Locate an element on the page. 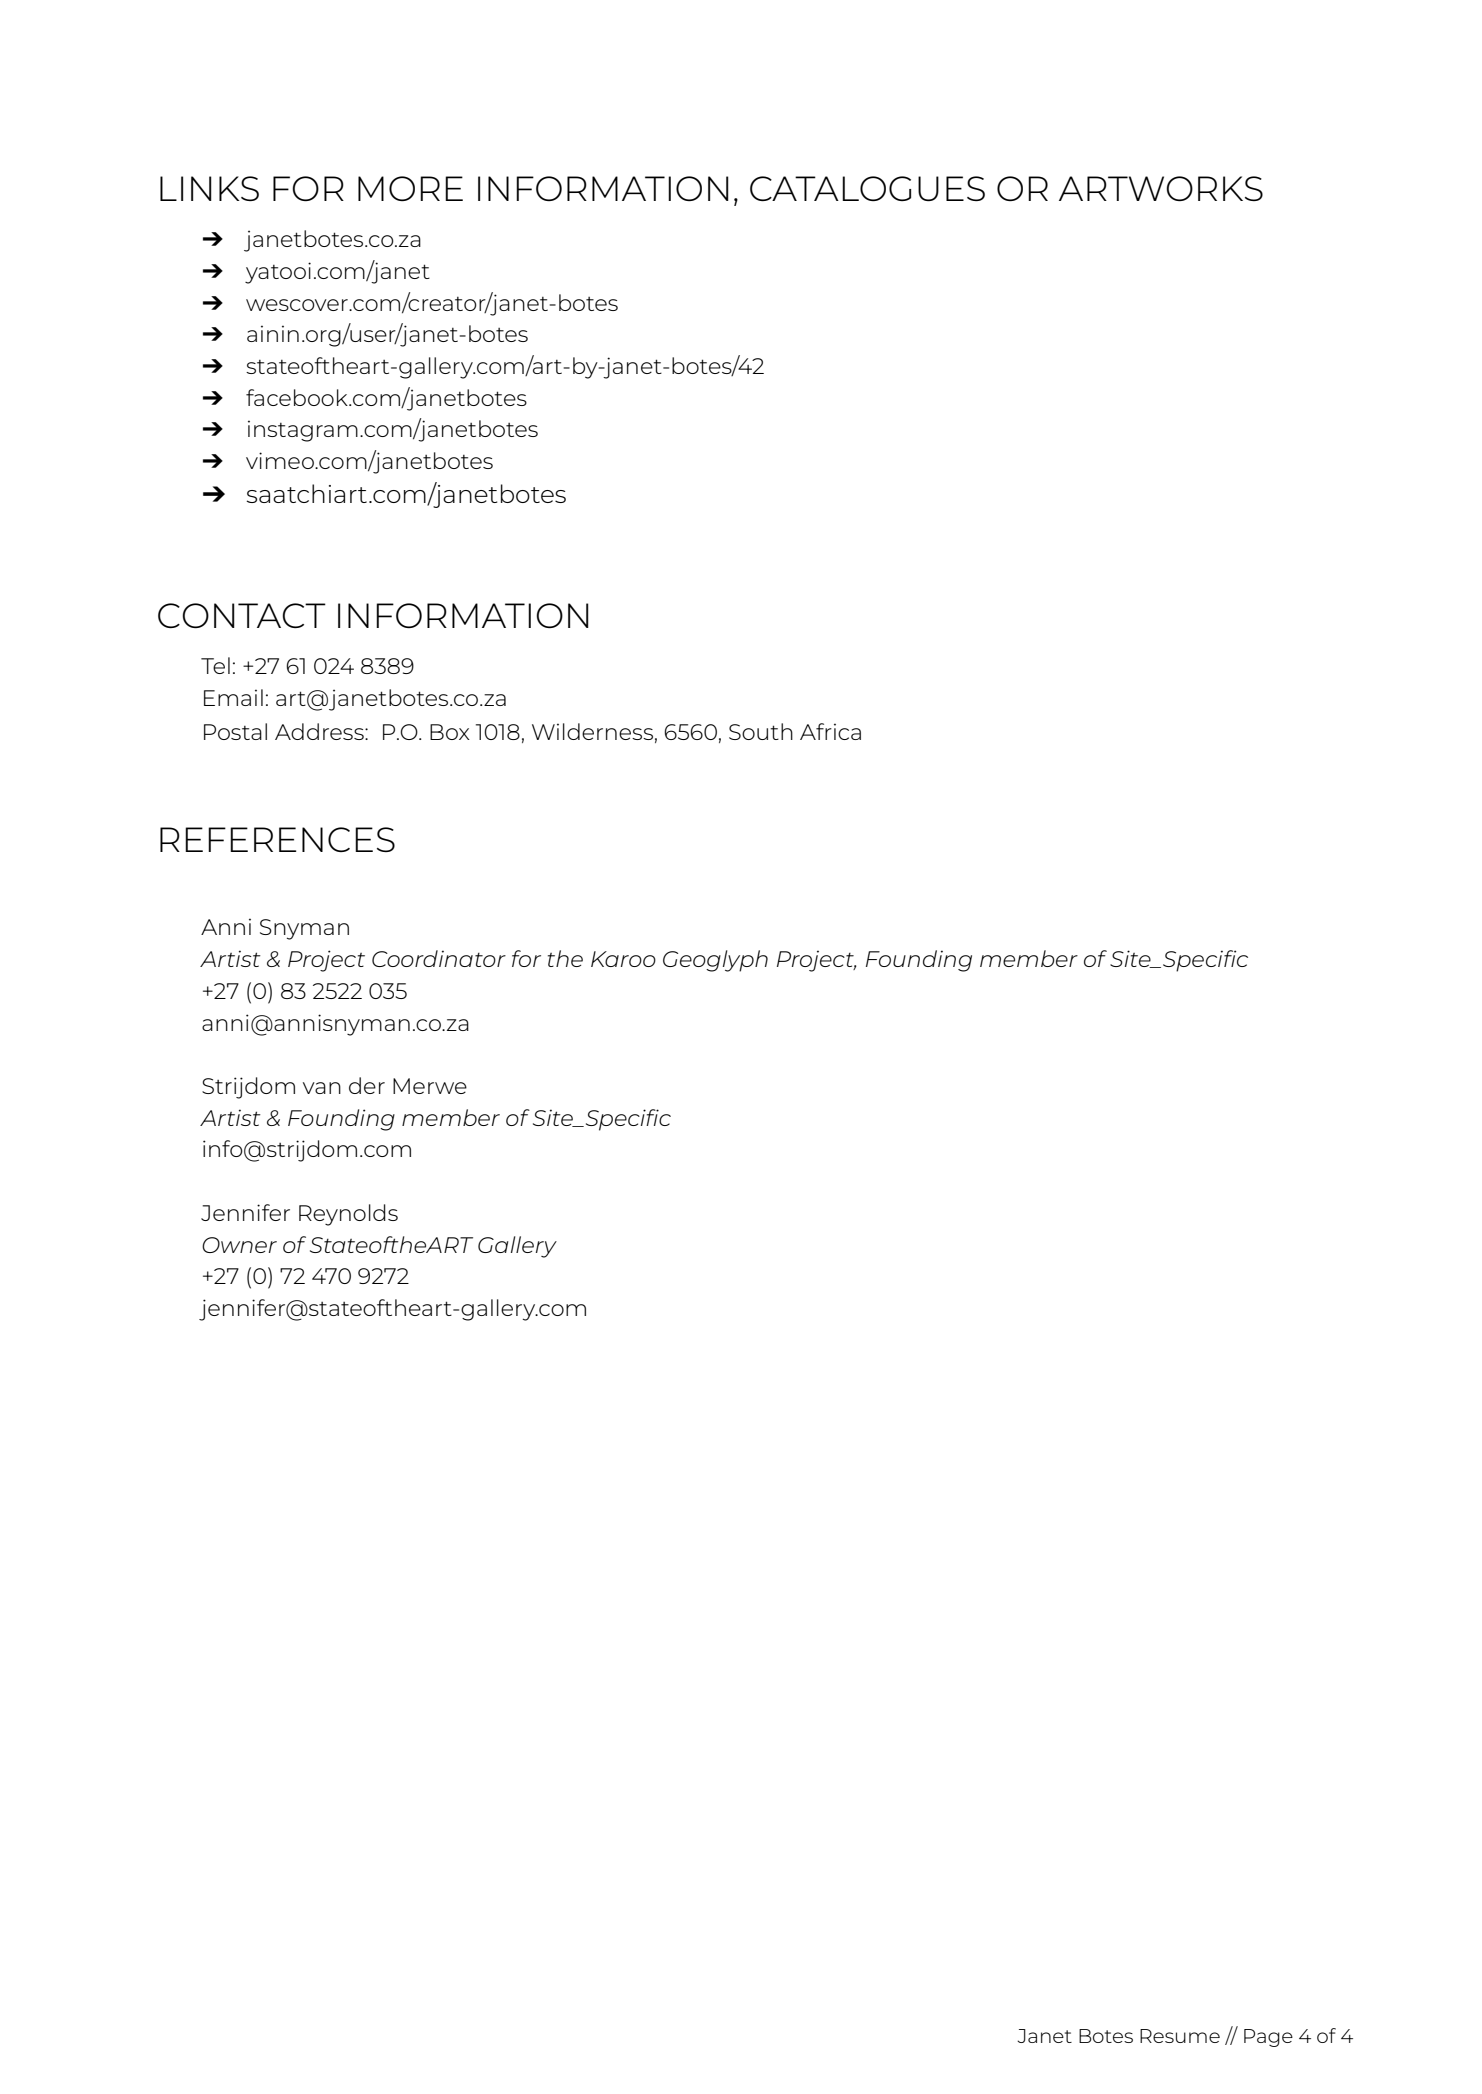 This image has width=1482, height=2094. Page is located at coordinates (1268, 2038).
